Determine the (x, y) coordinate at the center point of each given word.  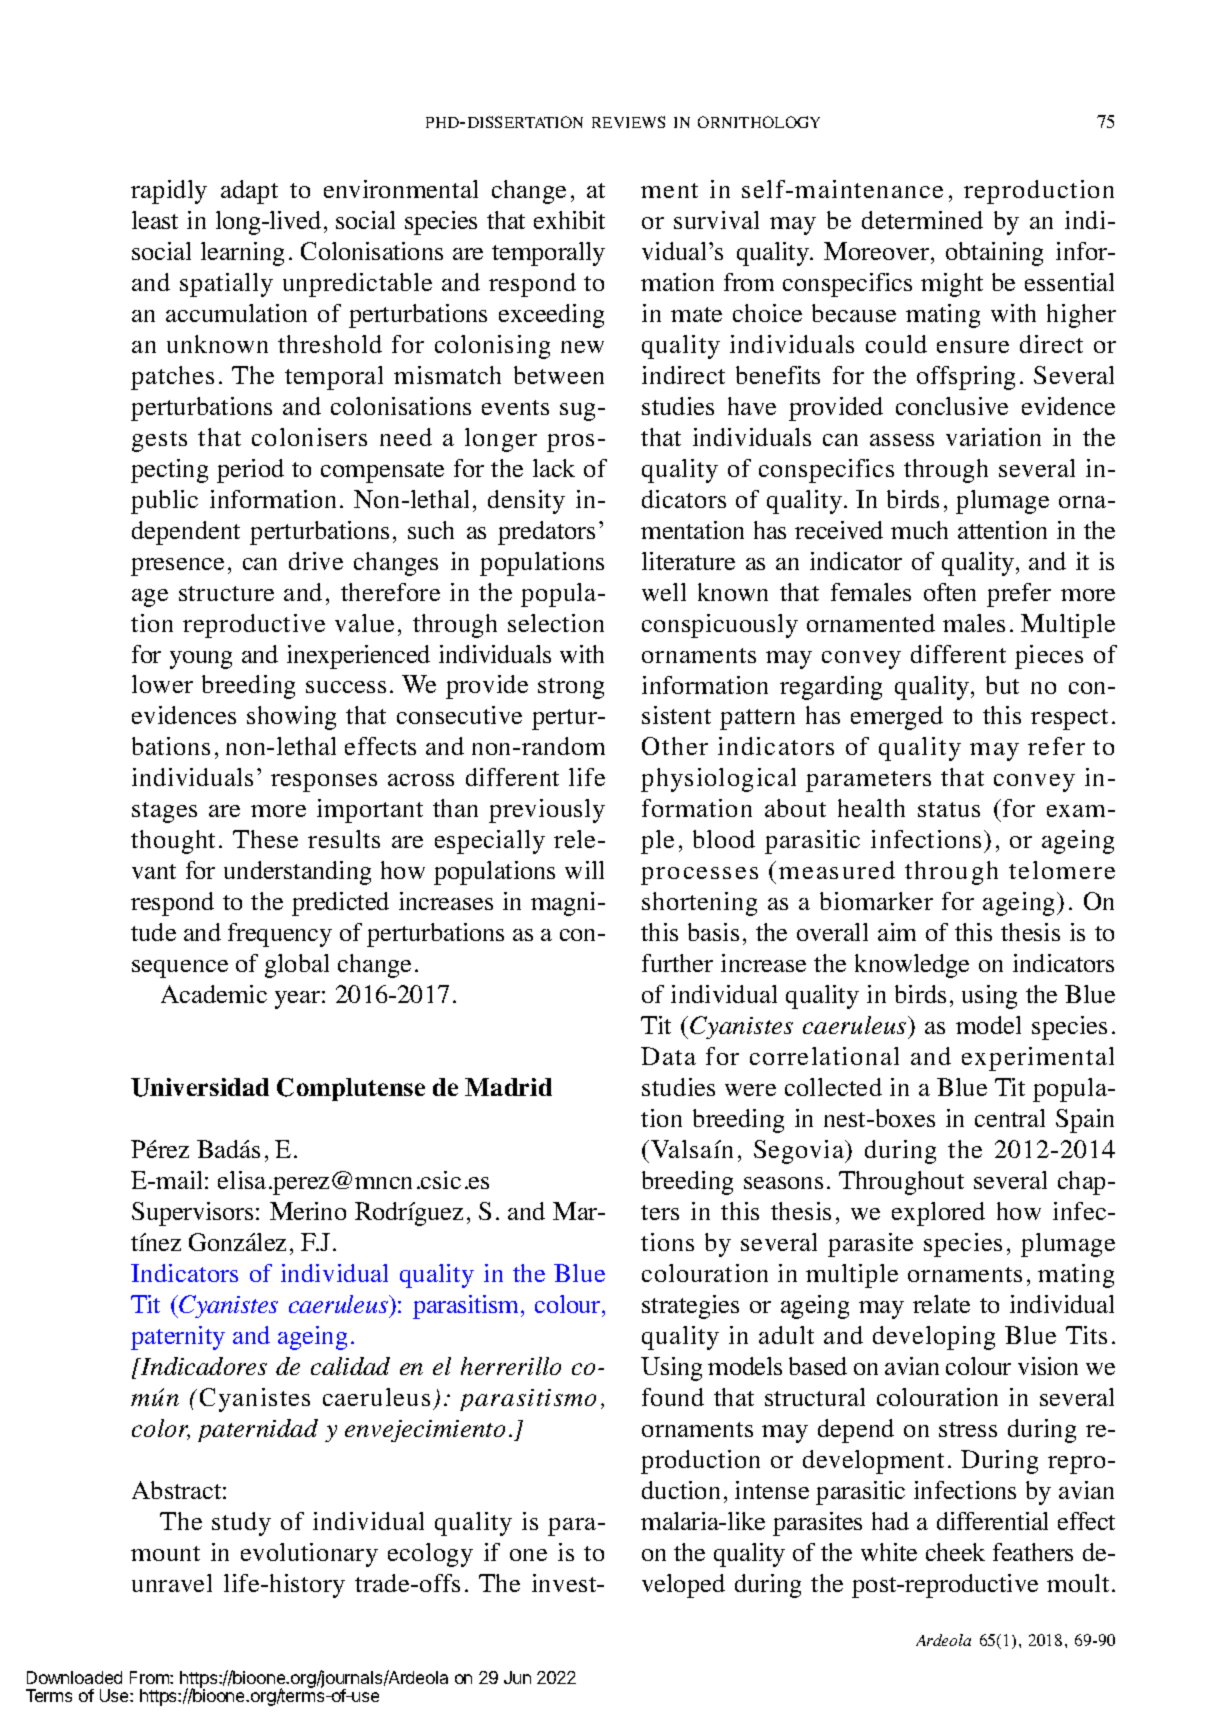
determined (922, 220)
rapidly (169, 192)
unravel (172, 1583)
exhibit (569, 220)
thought (173, 842)
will (584, 870)
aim (897, 932)
